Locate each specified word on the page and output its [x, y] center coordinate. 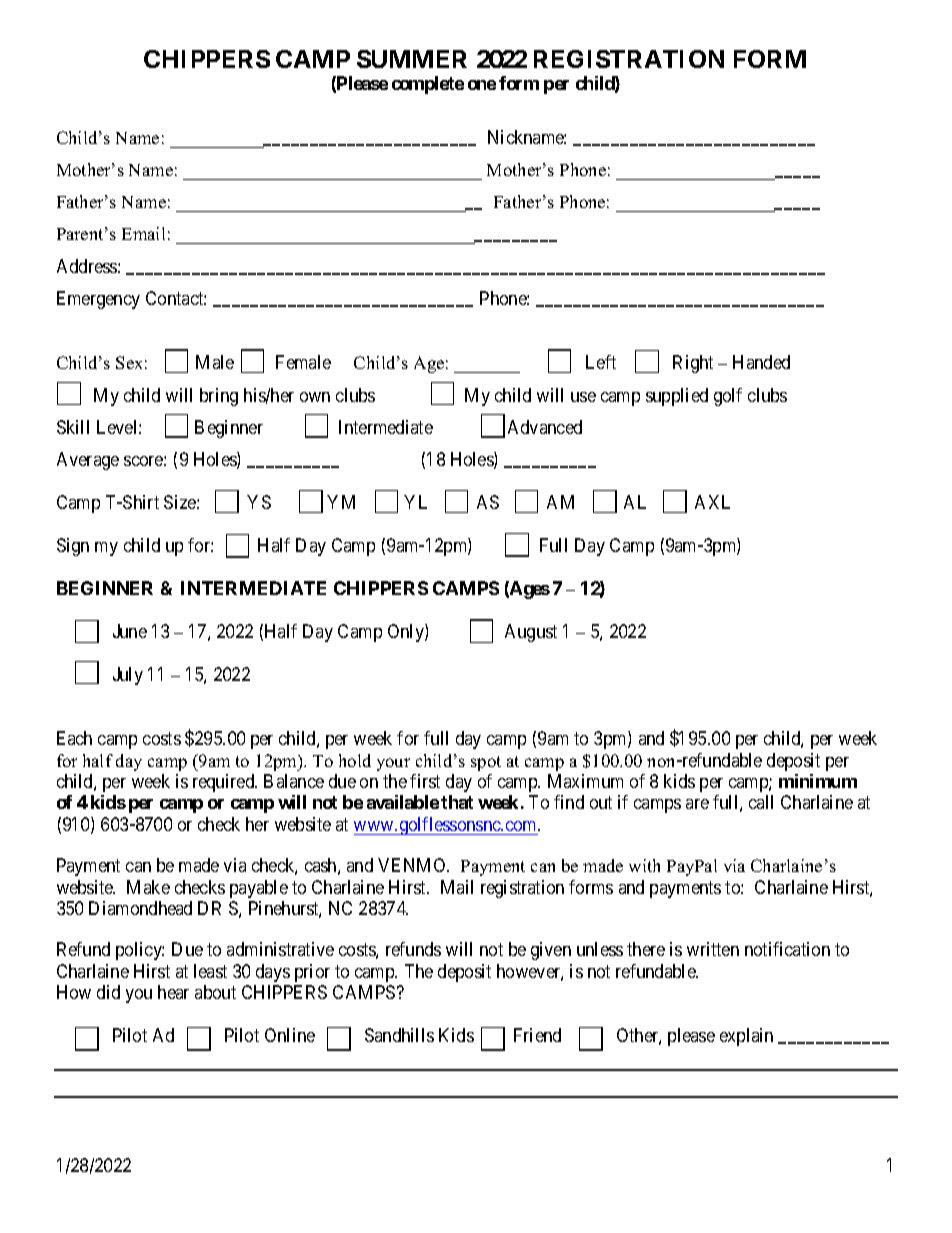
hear [173, 992]
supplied [677, 397]
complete [428, 85]
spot [486, 763]
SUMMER [412, 59]
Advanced [545, 427]
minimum [818, 781]
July [128, 676]
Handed [761, 362]
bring [219, 397]
